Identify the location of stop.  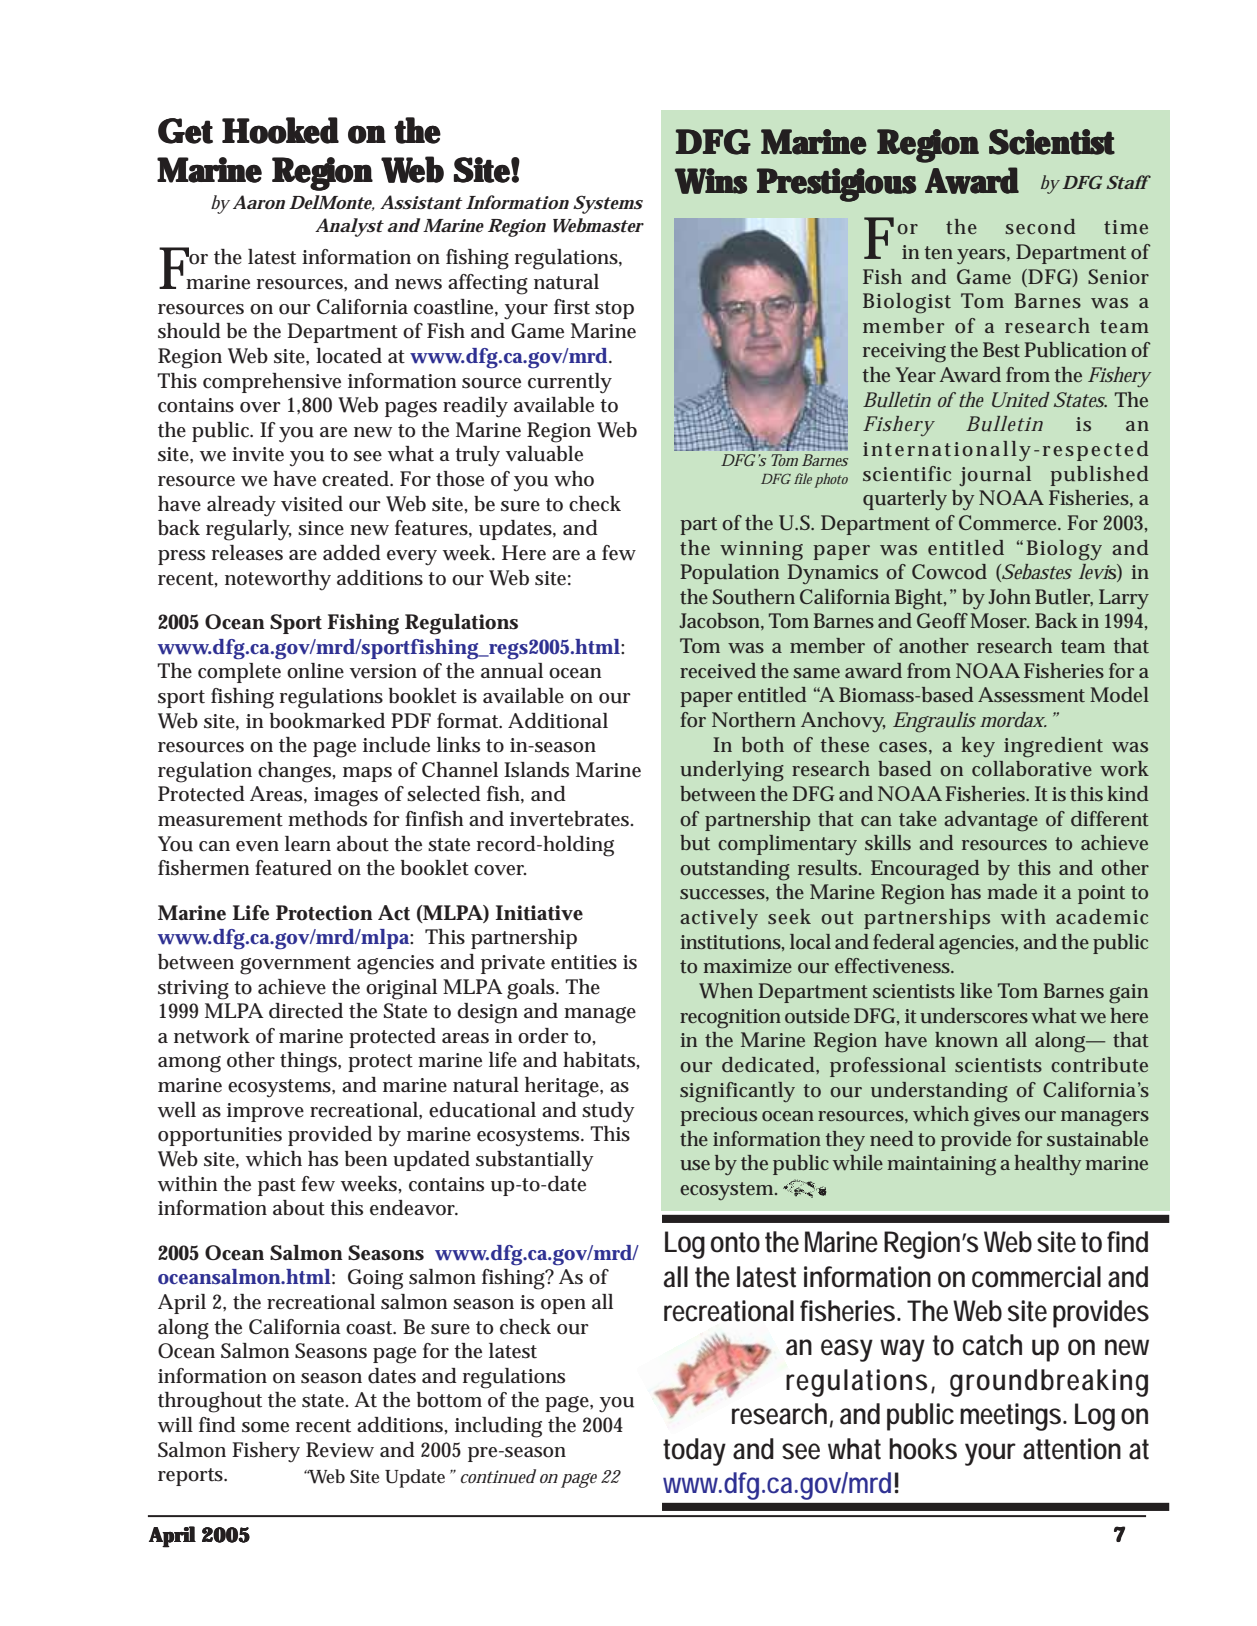
(614, 310).
